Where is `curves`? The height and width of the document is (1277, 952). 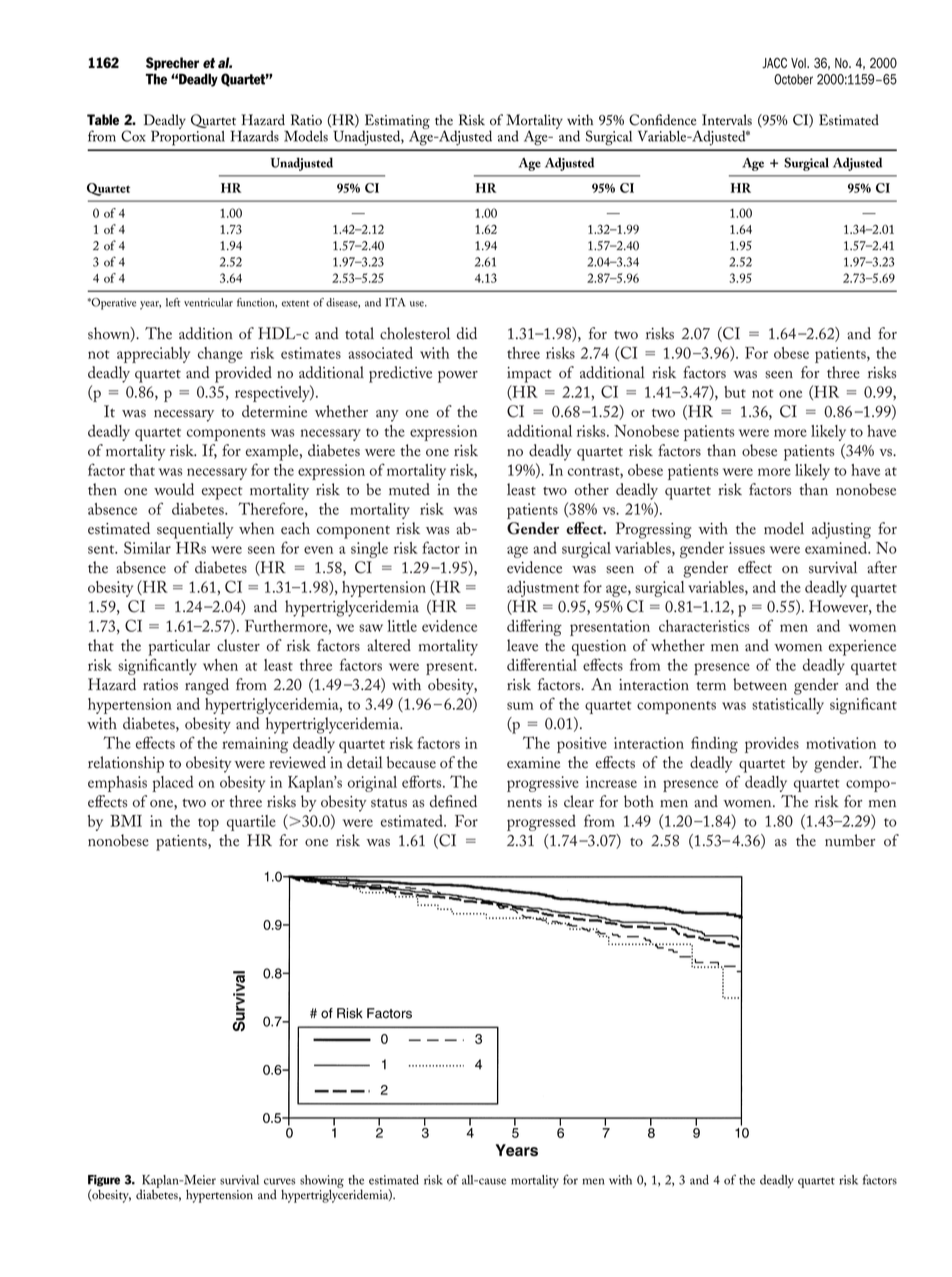
curves is located at coordinates (279, 1181).
